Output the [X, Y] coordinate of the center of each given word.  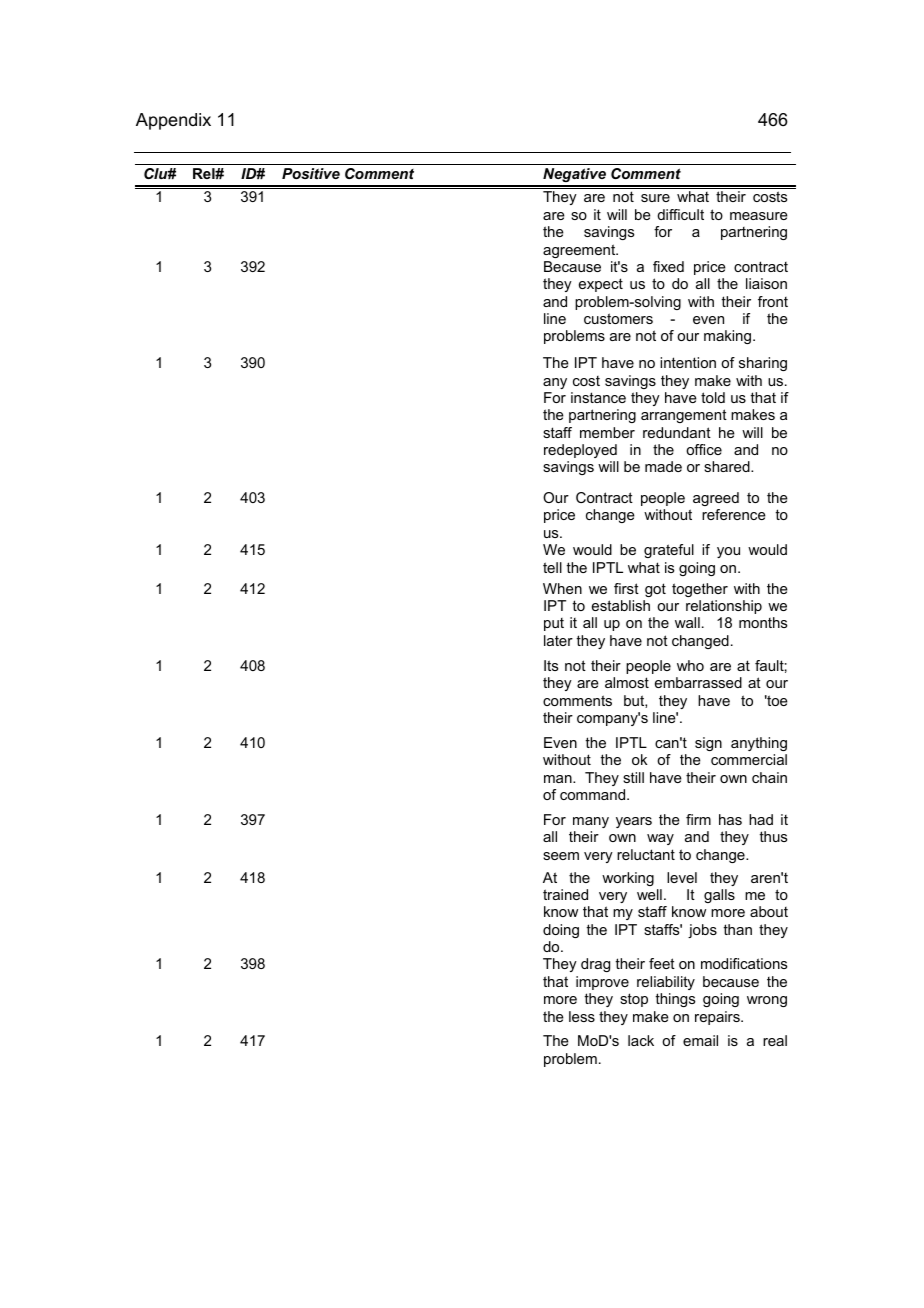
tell [552, 567]
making [727, 337]
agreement [580, 251]
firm [698, 819]
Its [551, 665]
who [690, 665]
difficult [680, 214]
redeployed [580, 451]
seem [561, 856]
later [558, 640]
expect [601, 285]
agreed [716, 499]
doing [561, 931]
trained [565, 894]
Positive [311, 173]
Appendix [173, 121]
